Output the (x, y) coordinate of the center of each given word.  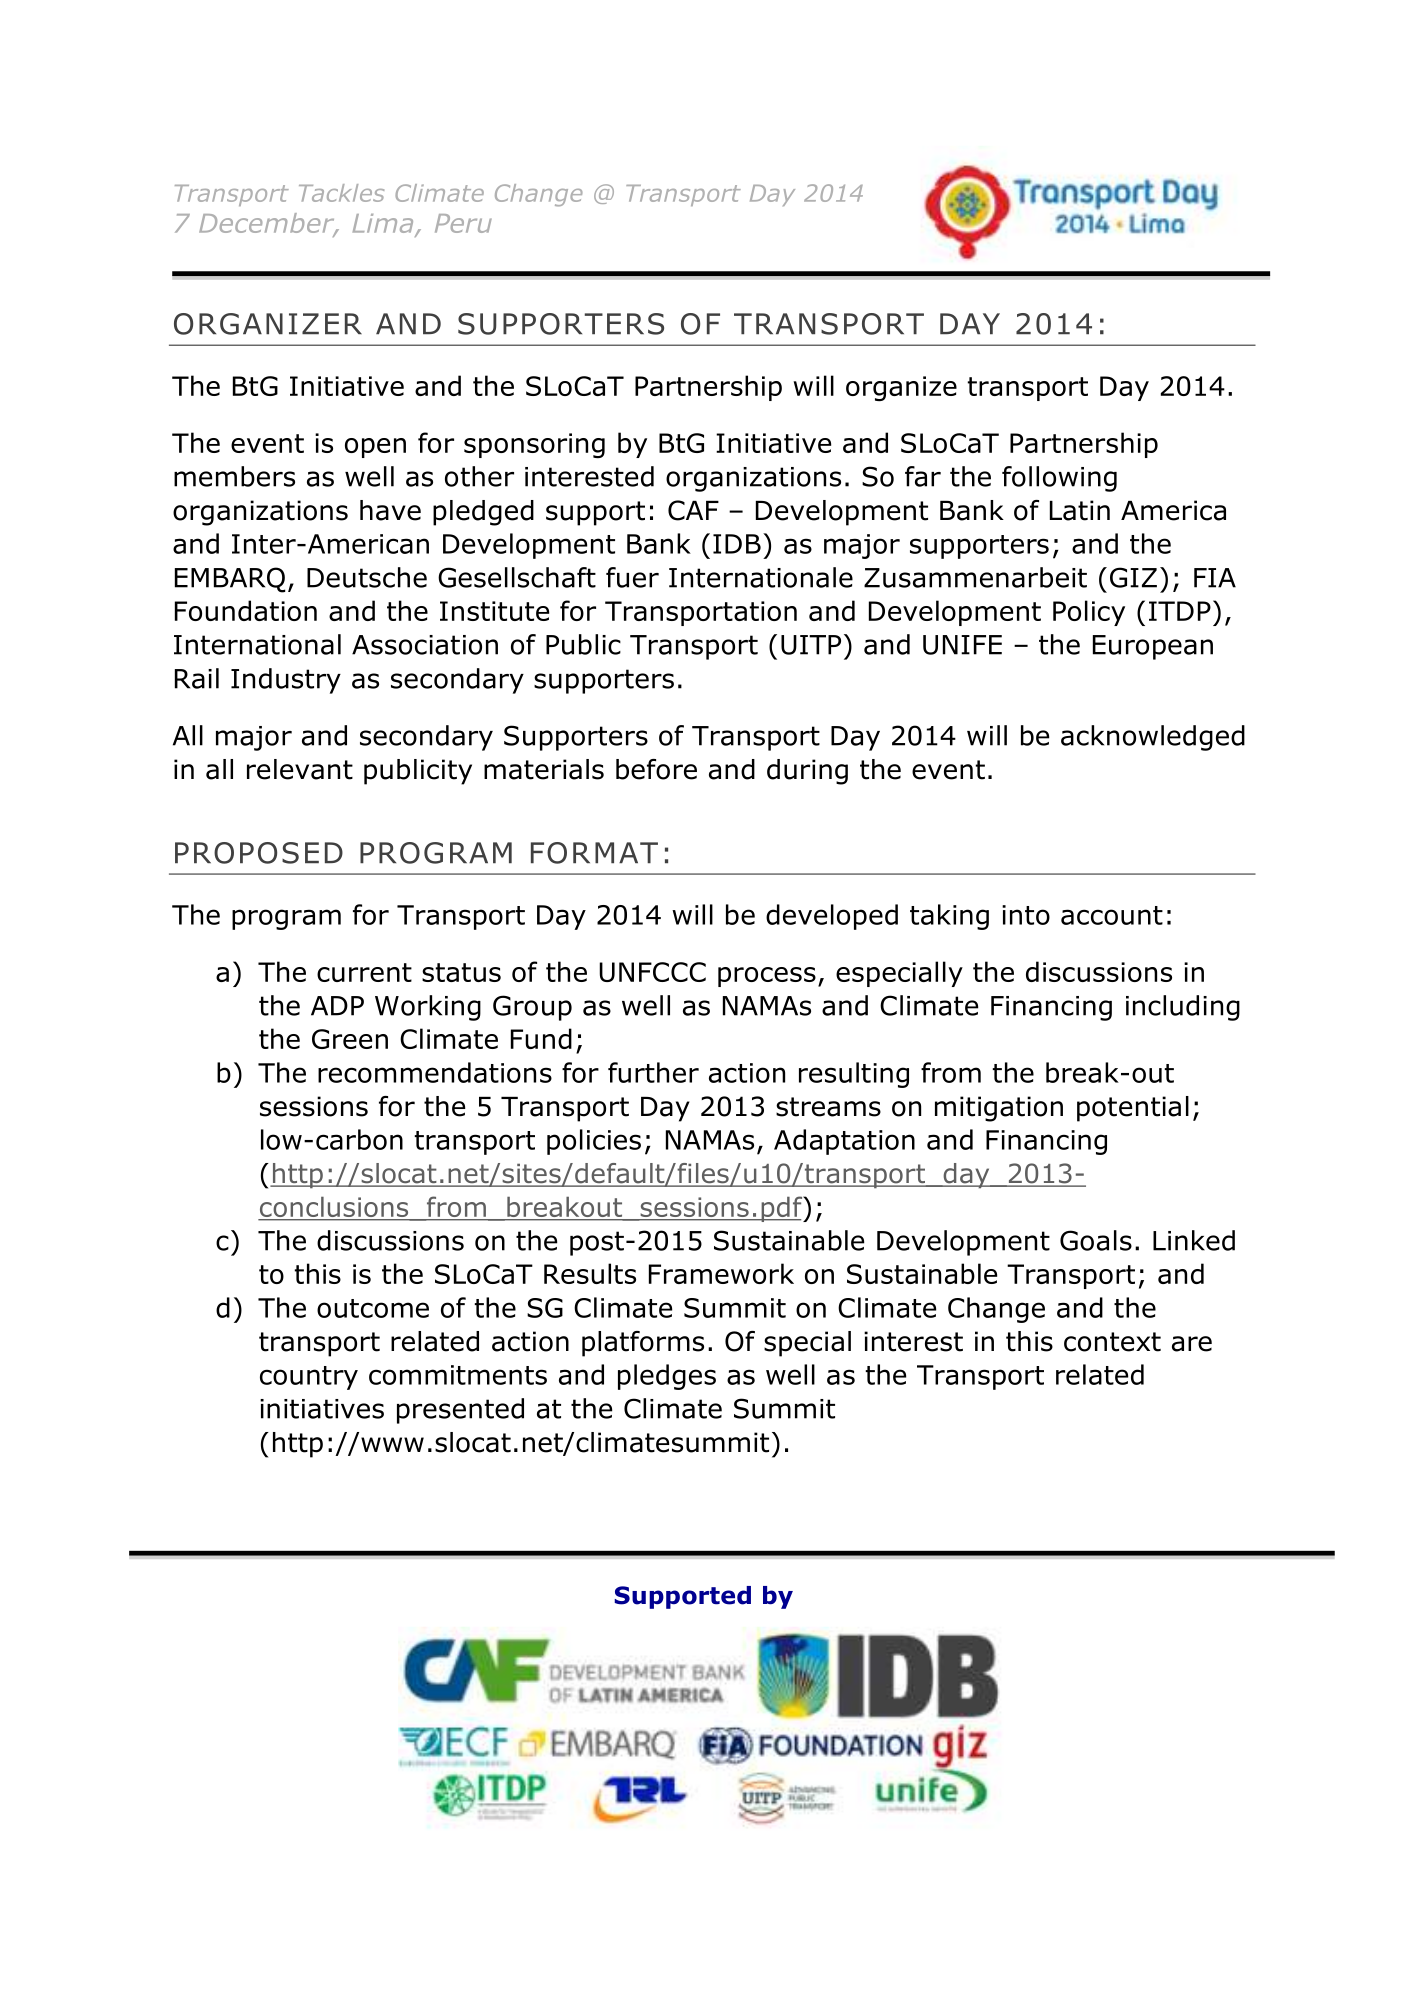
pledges (667, 1377)
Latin (1080, 510)
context (1112, 1342)
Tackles (341, 193)
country (309, 1378)
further (653, 1072)
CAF (693, 510)
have (390, 510)
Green (350, 1039)
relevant (300, 769)
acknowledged (1153, 738)
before (656, 769)
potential (1133, 1109)
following (1059, 479)
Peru (463, 223)
